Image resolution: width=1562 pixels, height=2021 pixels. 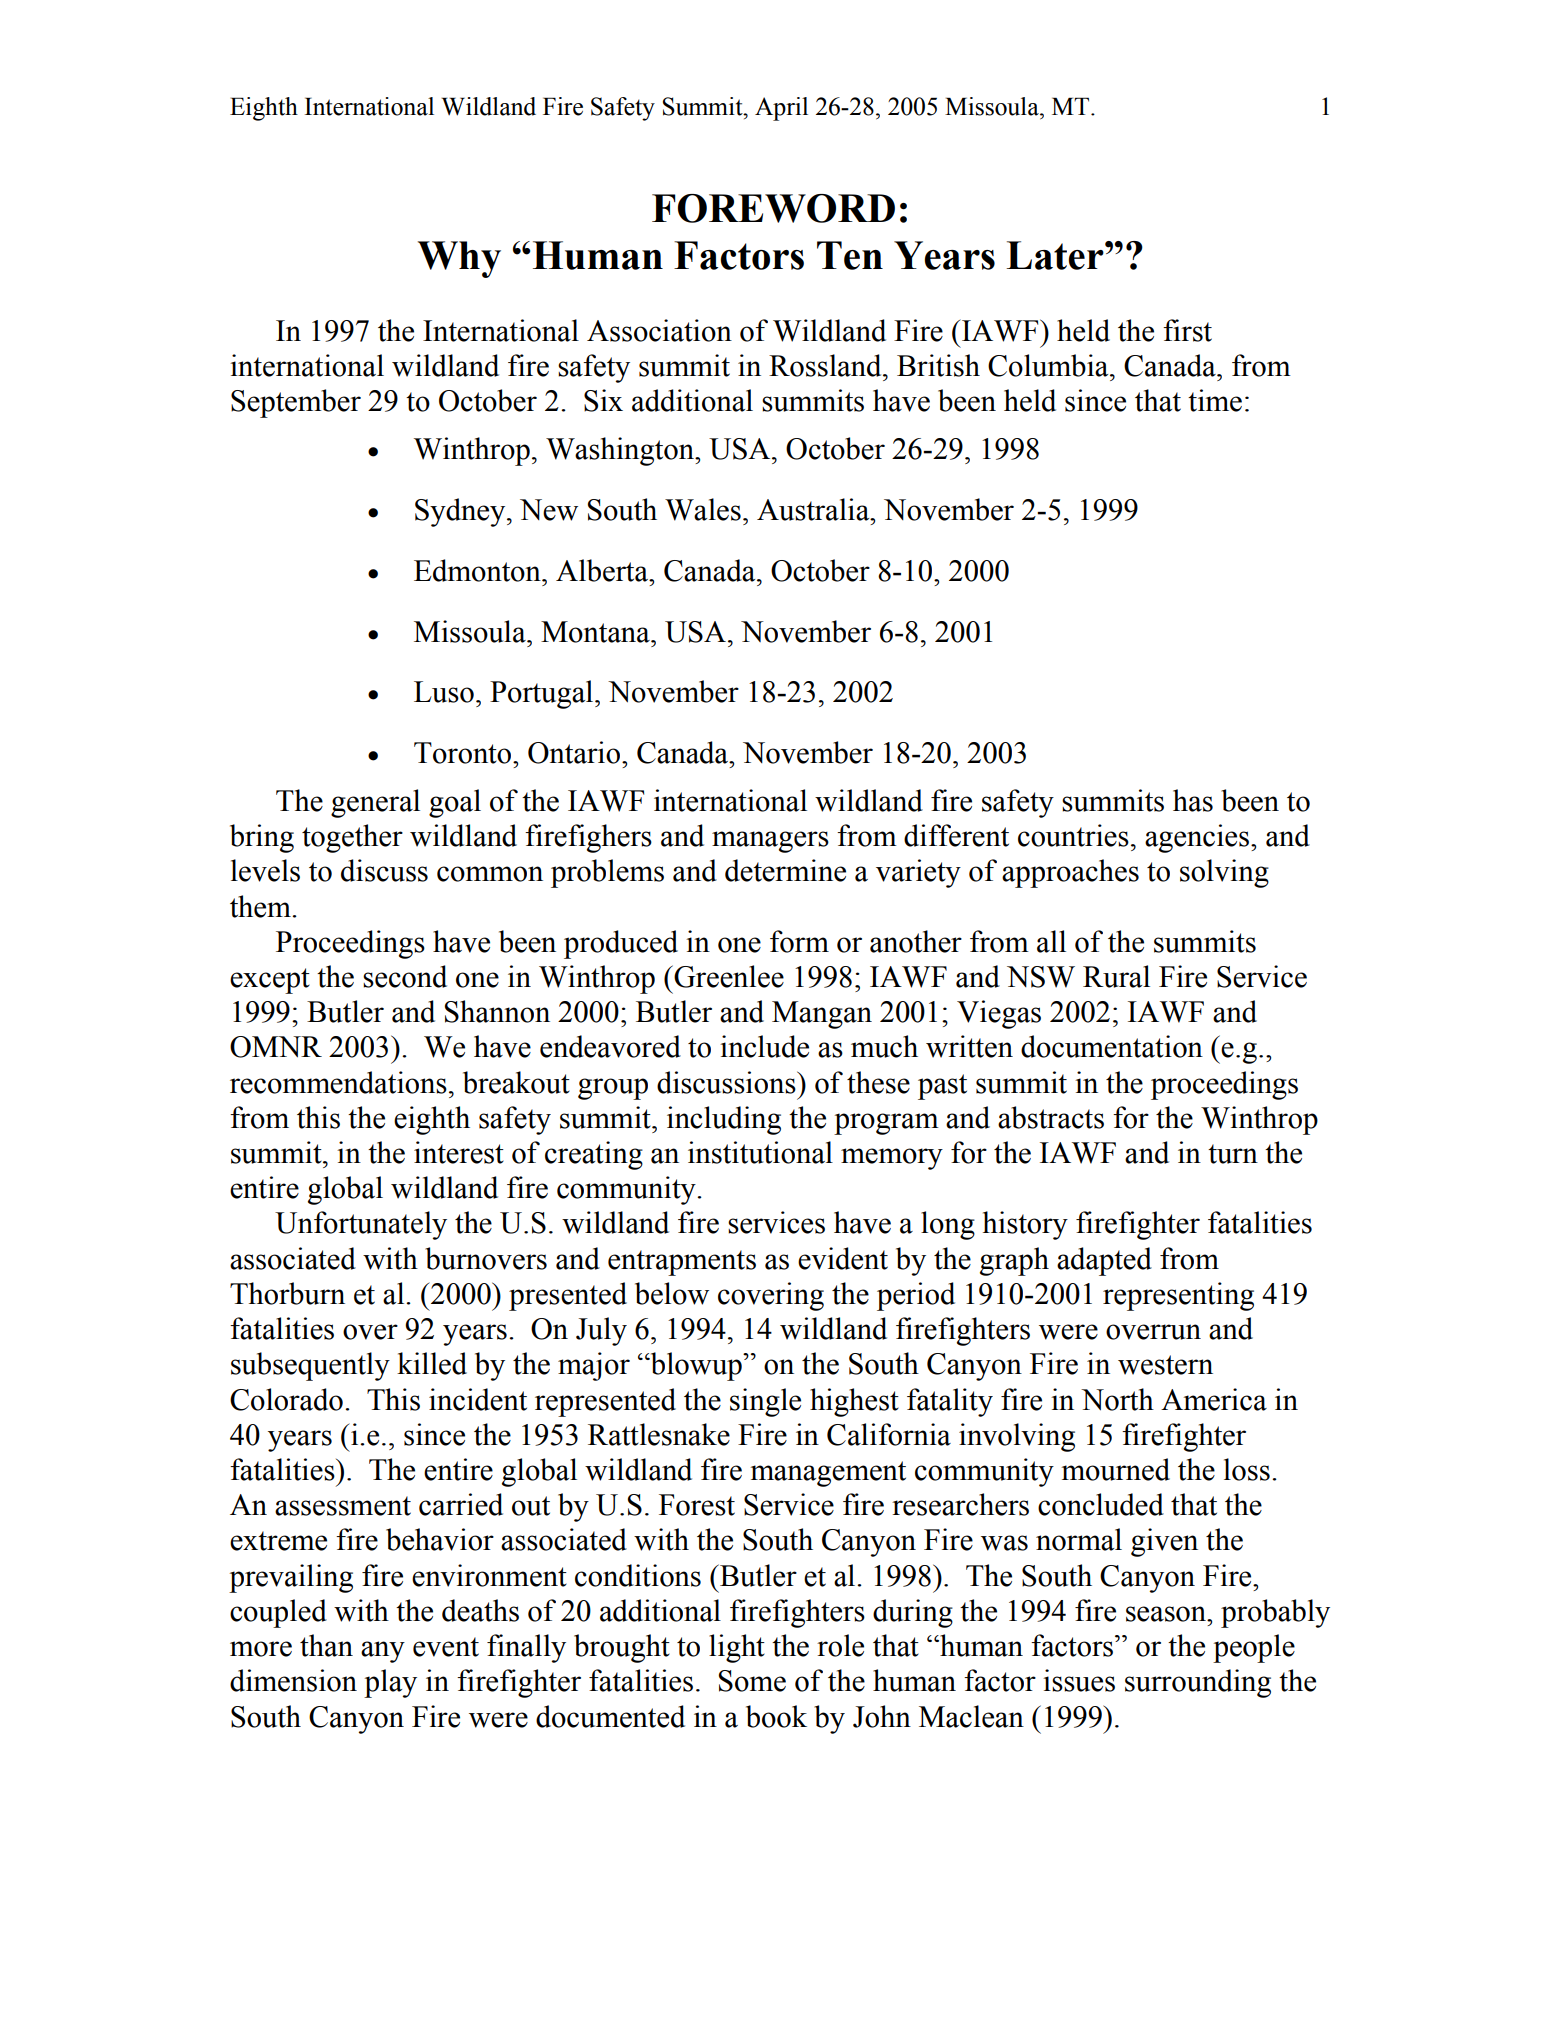 What do you see at coordinates (781, 109) in the image?
I see `April` at bounding box center [781, 109].
